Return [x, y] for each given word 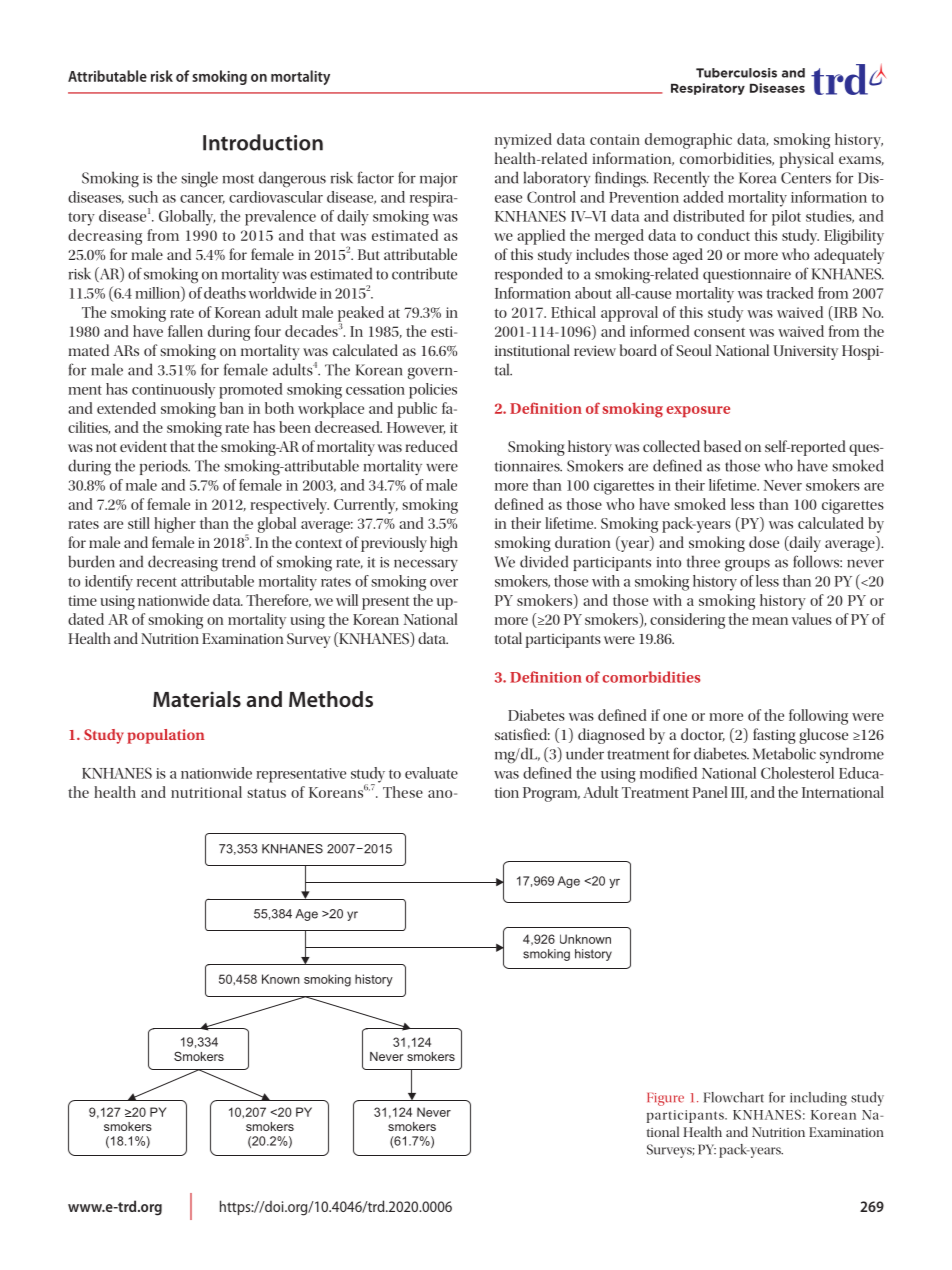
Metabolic [784, 753]
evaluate [431, 773]
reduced [431, 446]
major [439, 180]
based [722, 446]
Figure [665, 1099]
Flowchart [734, 1097]
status [266, 793]
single [199, 179]
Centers [806, 178]
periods [165, 467]
